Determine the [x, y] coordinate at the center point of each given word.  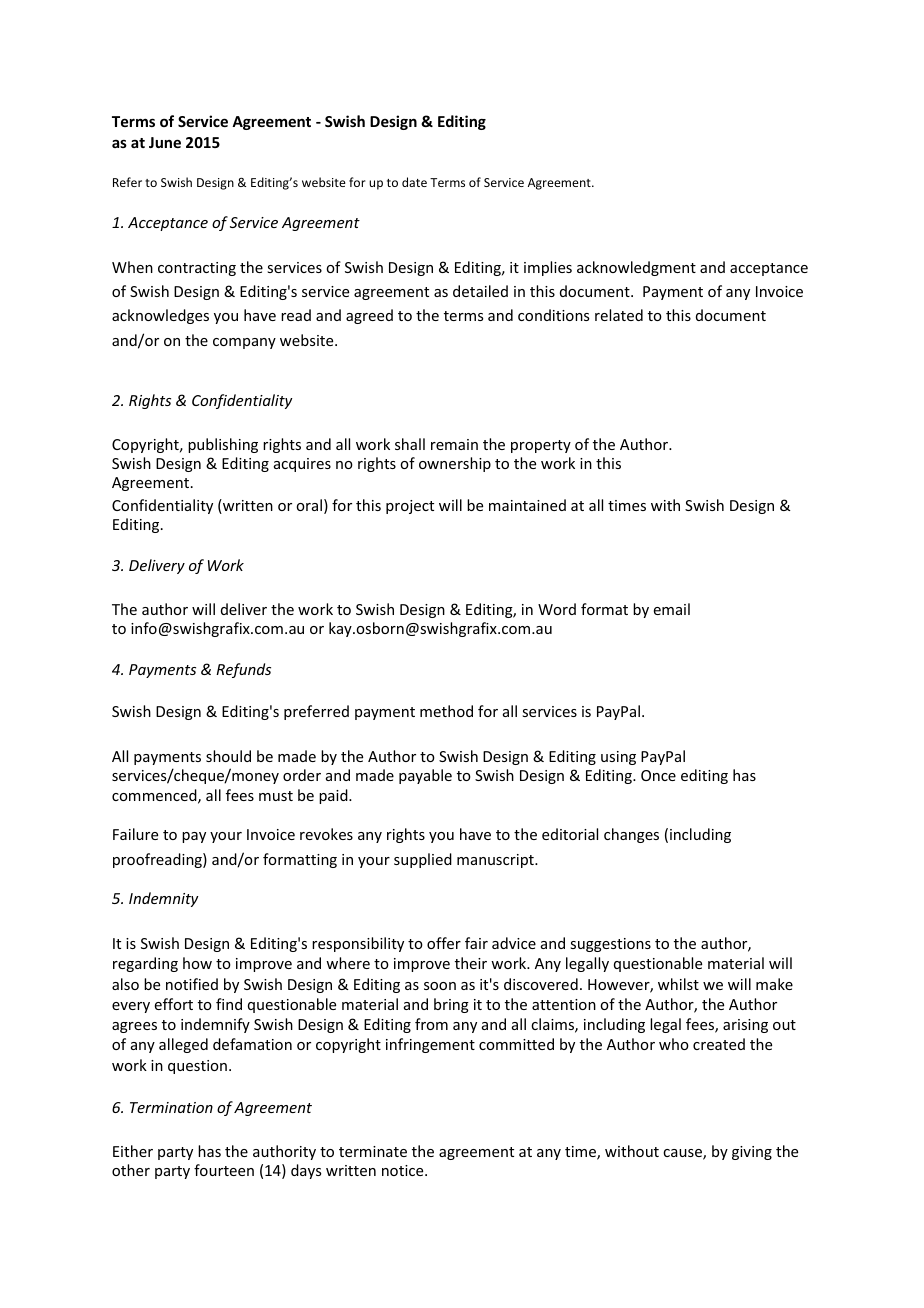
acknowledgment [636, 268]
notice [404, 1170]
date [414, 182]
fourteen [224, 1170]
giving [752, 1153]
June [165, 142]
